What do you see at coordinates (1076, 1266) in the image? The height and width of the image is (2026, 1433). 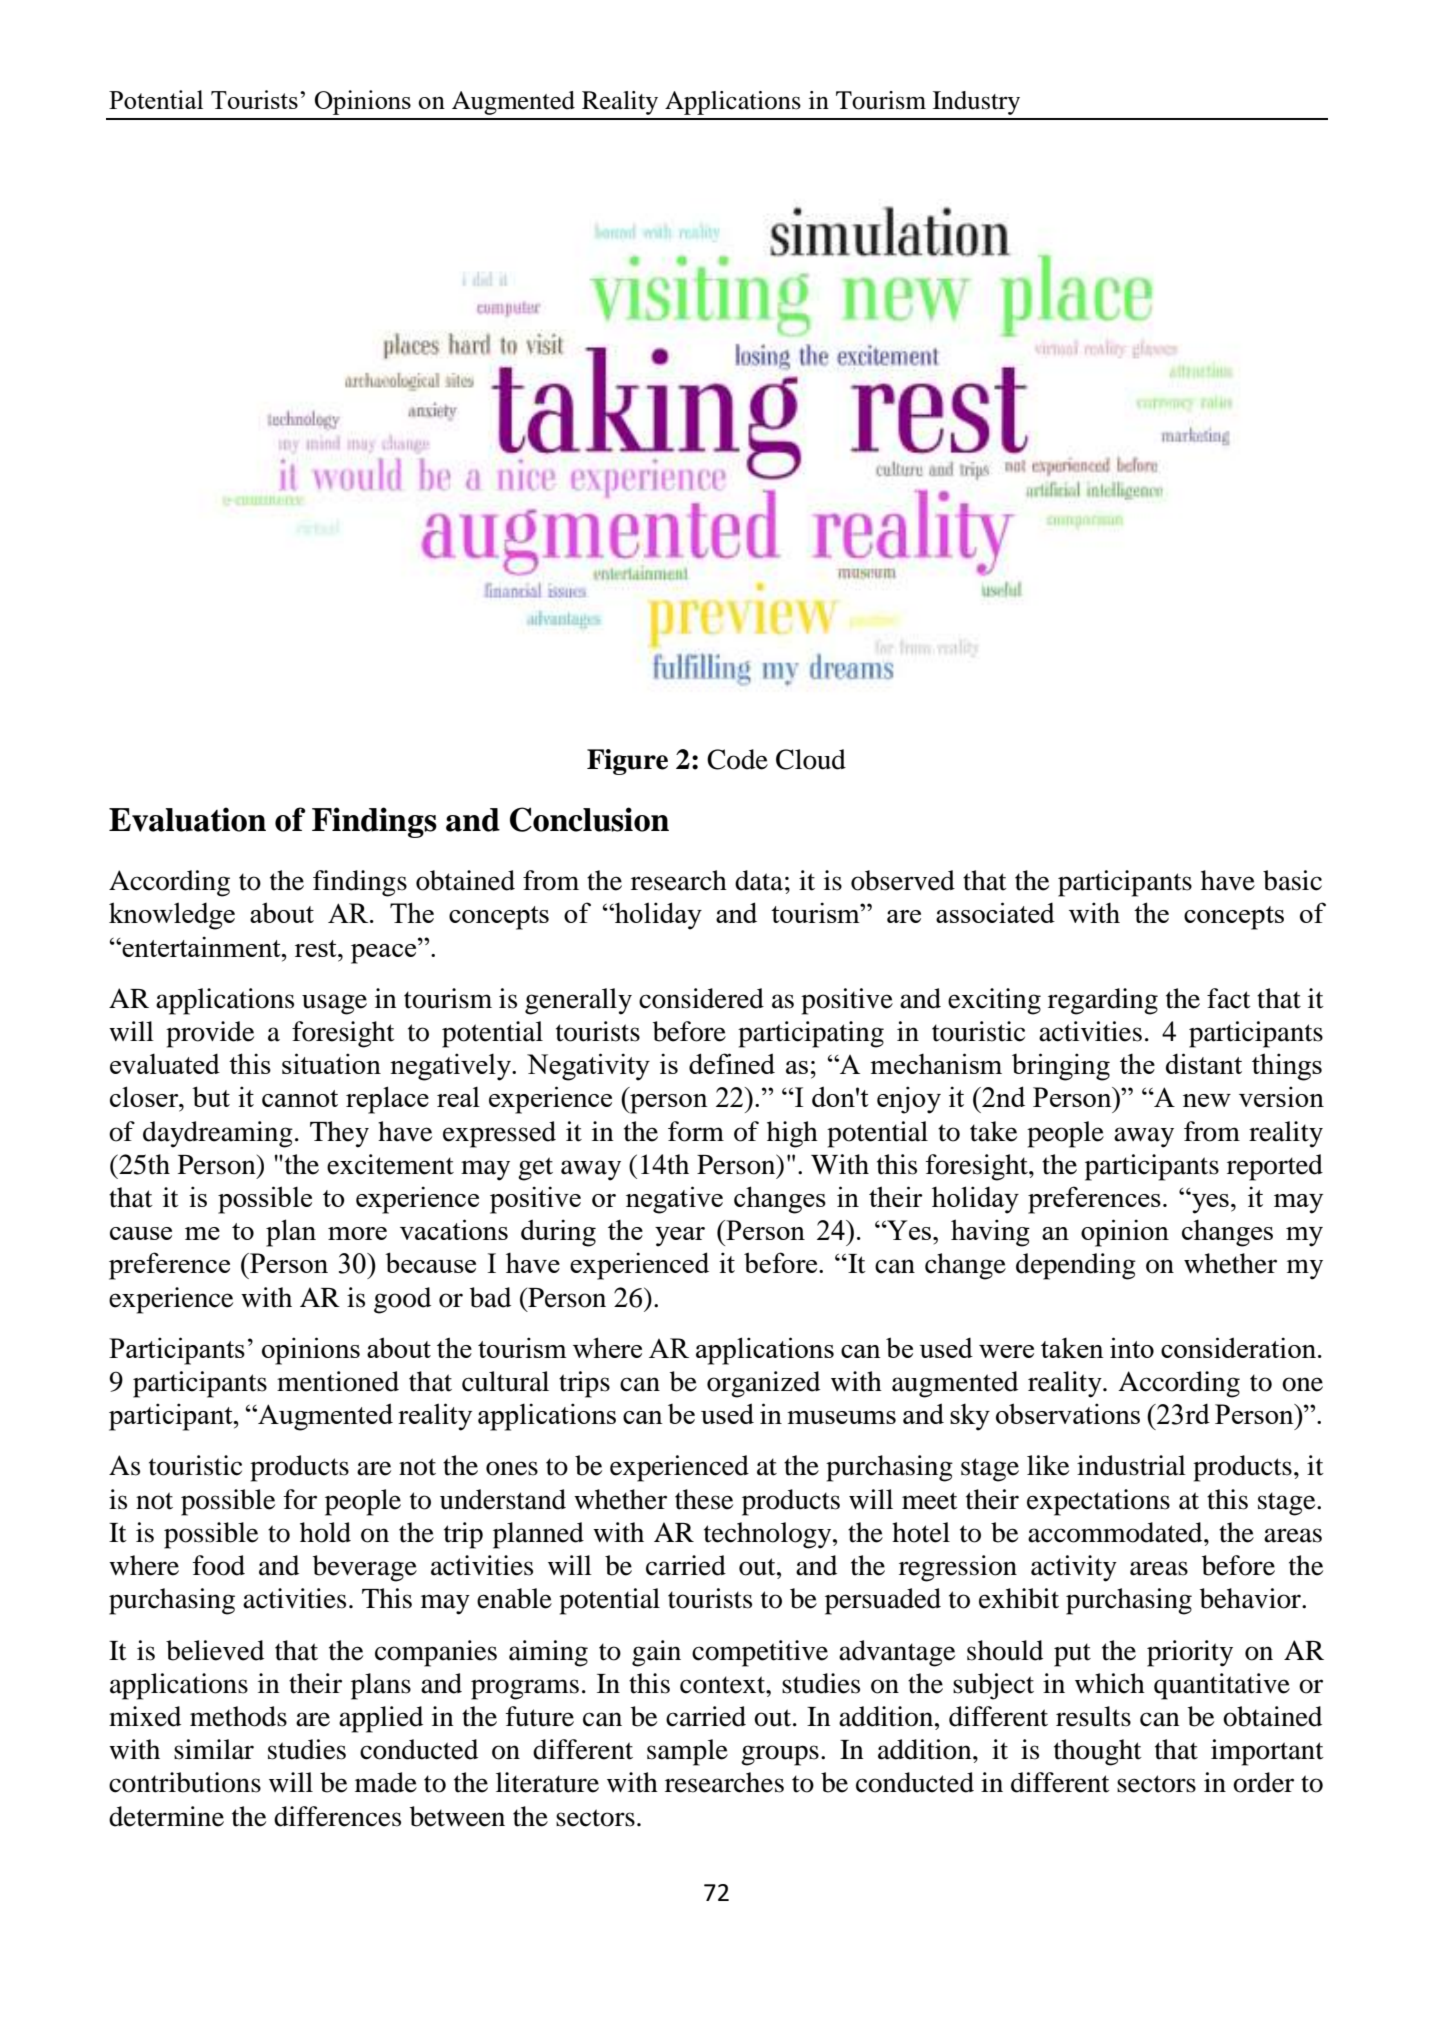 I see `depending` at bounding box center [1076, 1266].
